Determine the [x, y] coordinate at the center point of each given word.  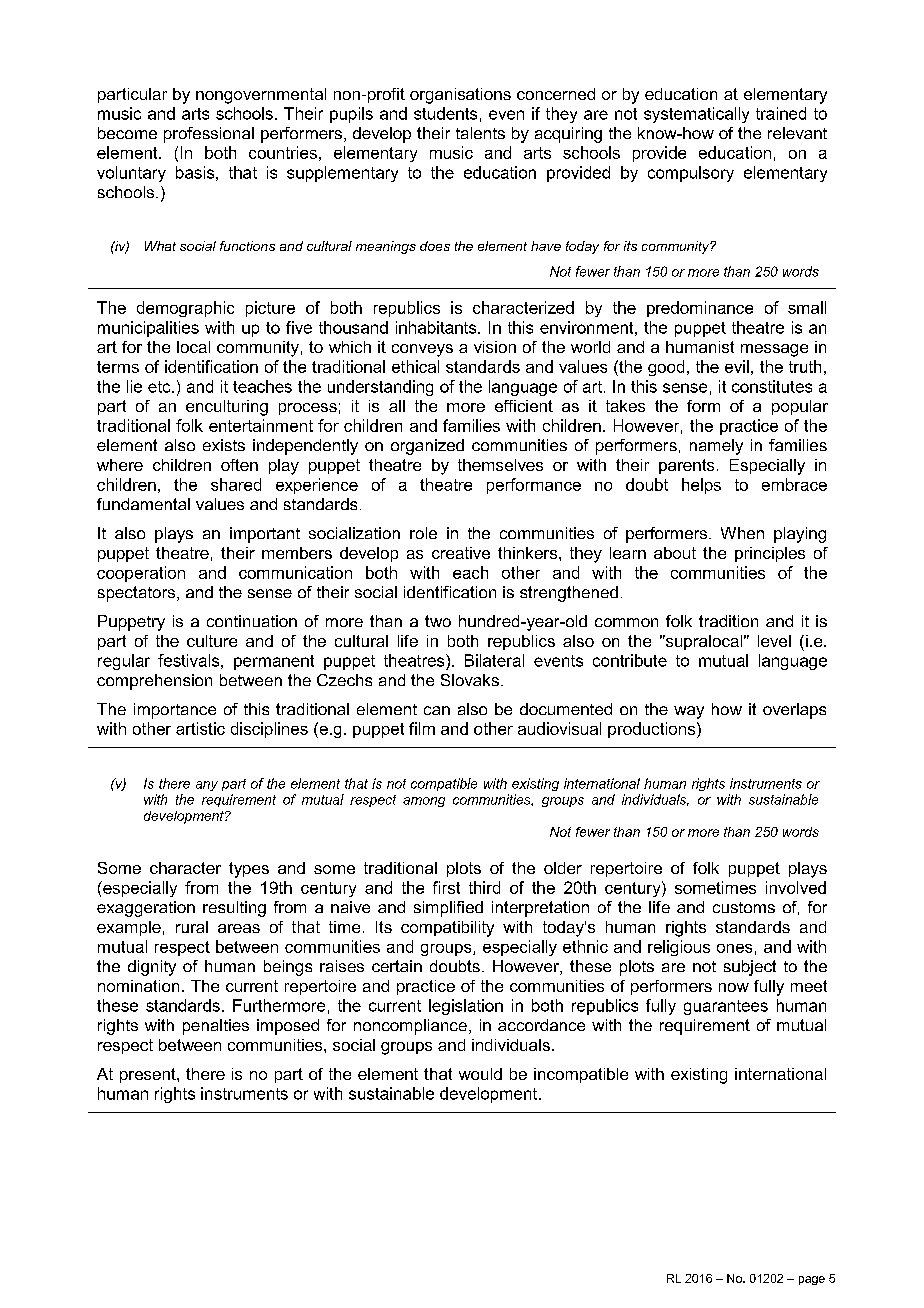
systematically [696, 115]
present [149, 1075]
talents [480, 133]
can [437, 710]
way [689, 712]
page [812, 1280]
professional [209, 135]
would [480, 1074]
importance [175, 711]
